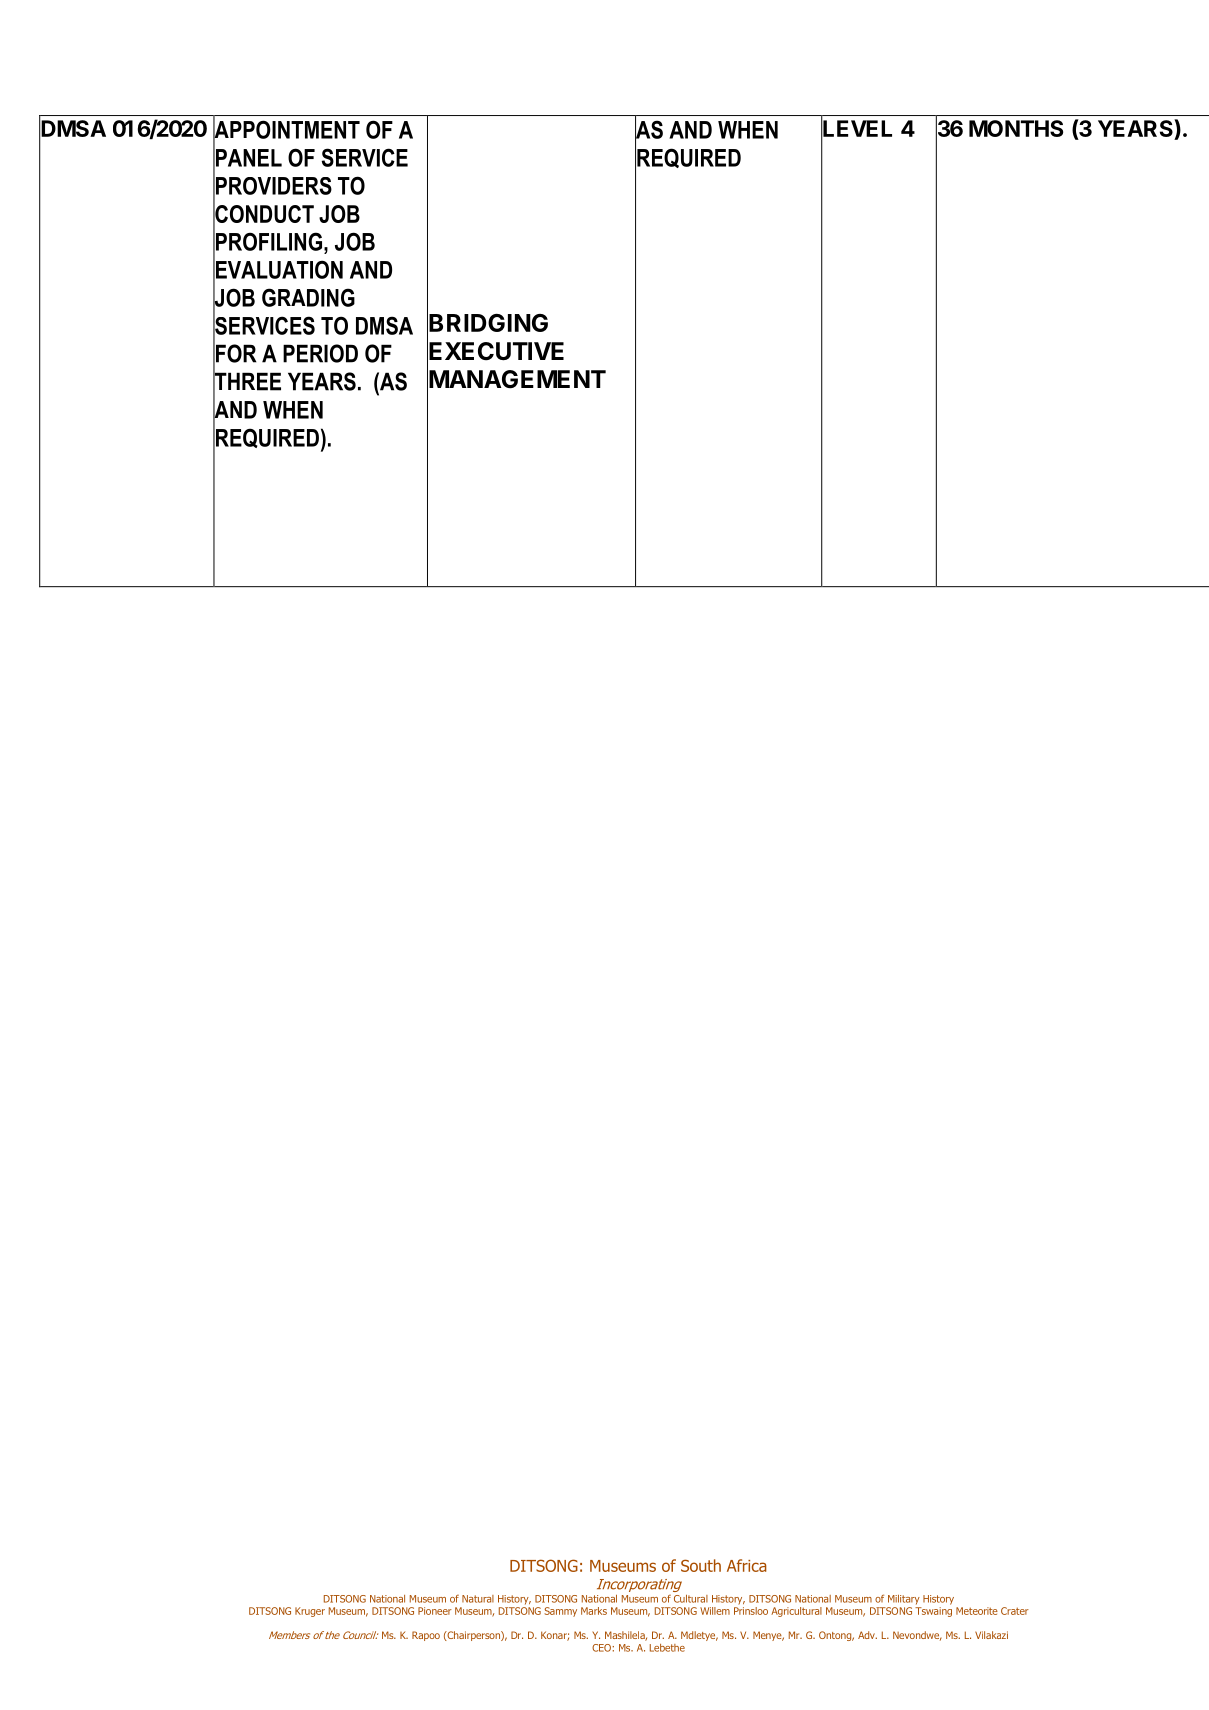 The width and height of the document is (1209, 1710). Describe the element at coordinates (435, 1611) in the document. I see `Pioneer` at that location.
